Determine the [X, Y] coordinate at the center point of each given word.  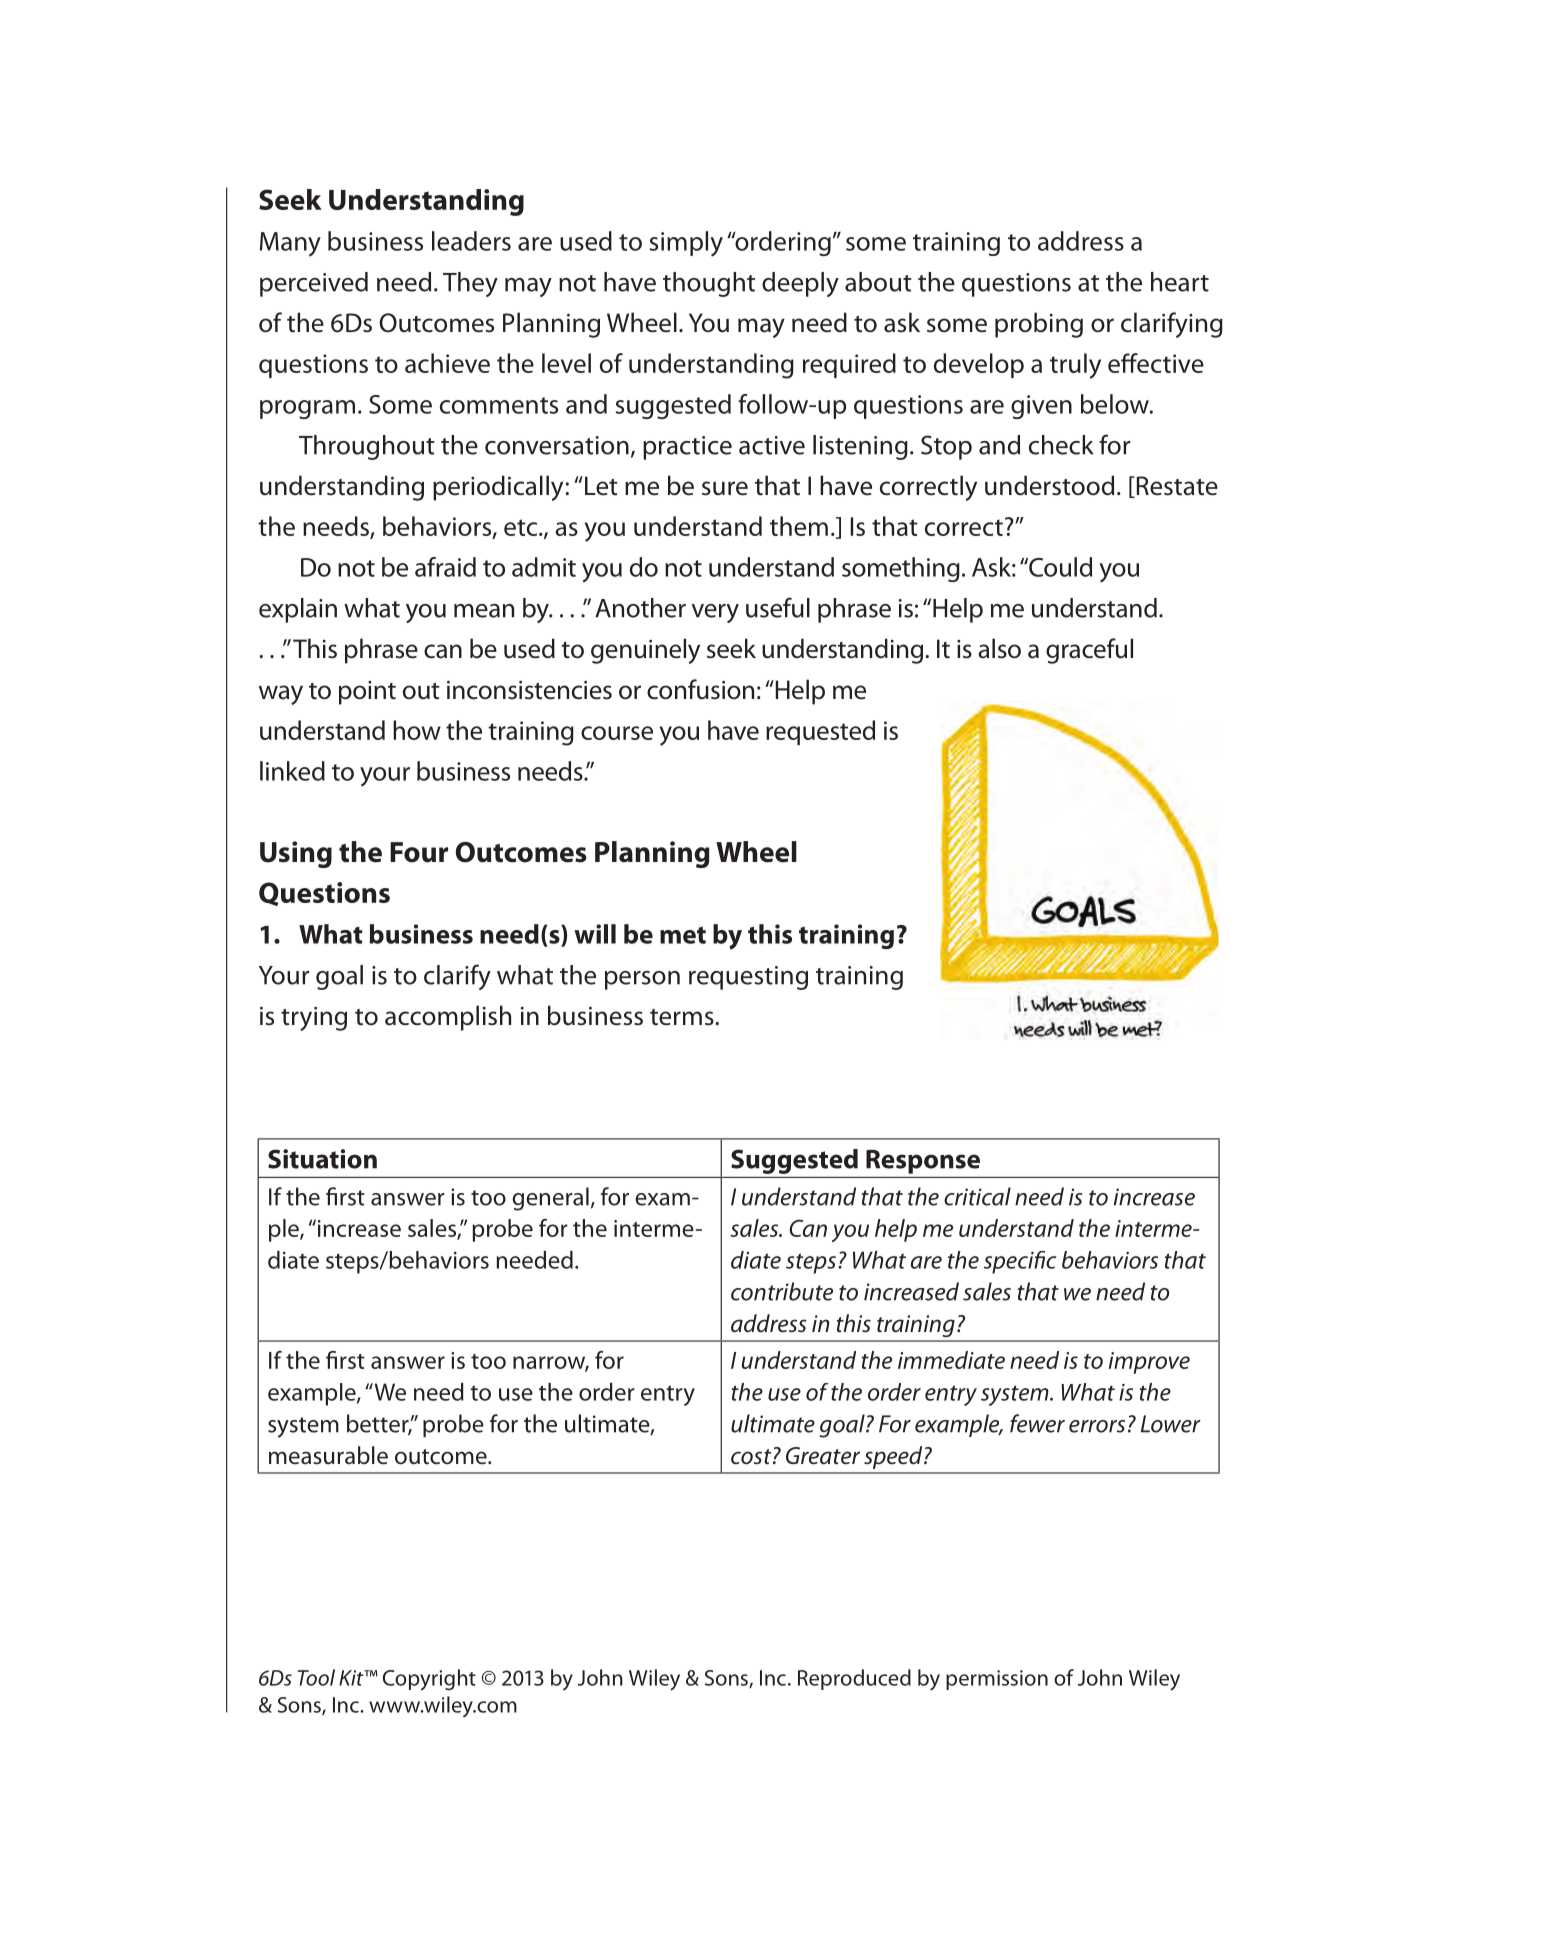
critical [977, 1196]
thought [709, 284]
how [417, 730]
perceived [314, 284]
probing [1039, 325]
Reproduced [854, 1679]
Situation [322, 1159]
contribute [782, 1291]
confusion [700, 689]
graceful [1089, 651]
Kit [352, 1678]
